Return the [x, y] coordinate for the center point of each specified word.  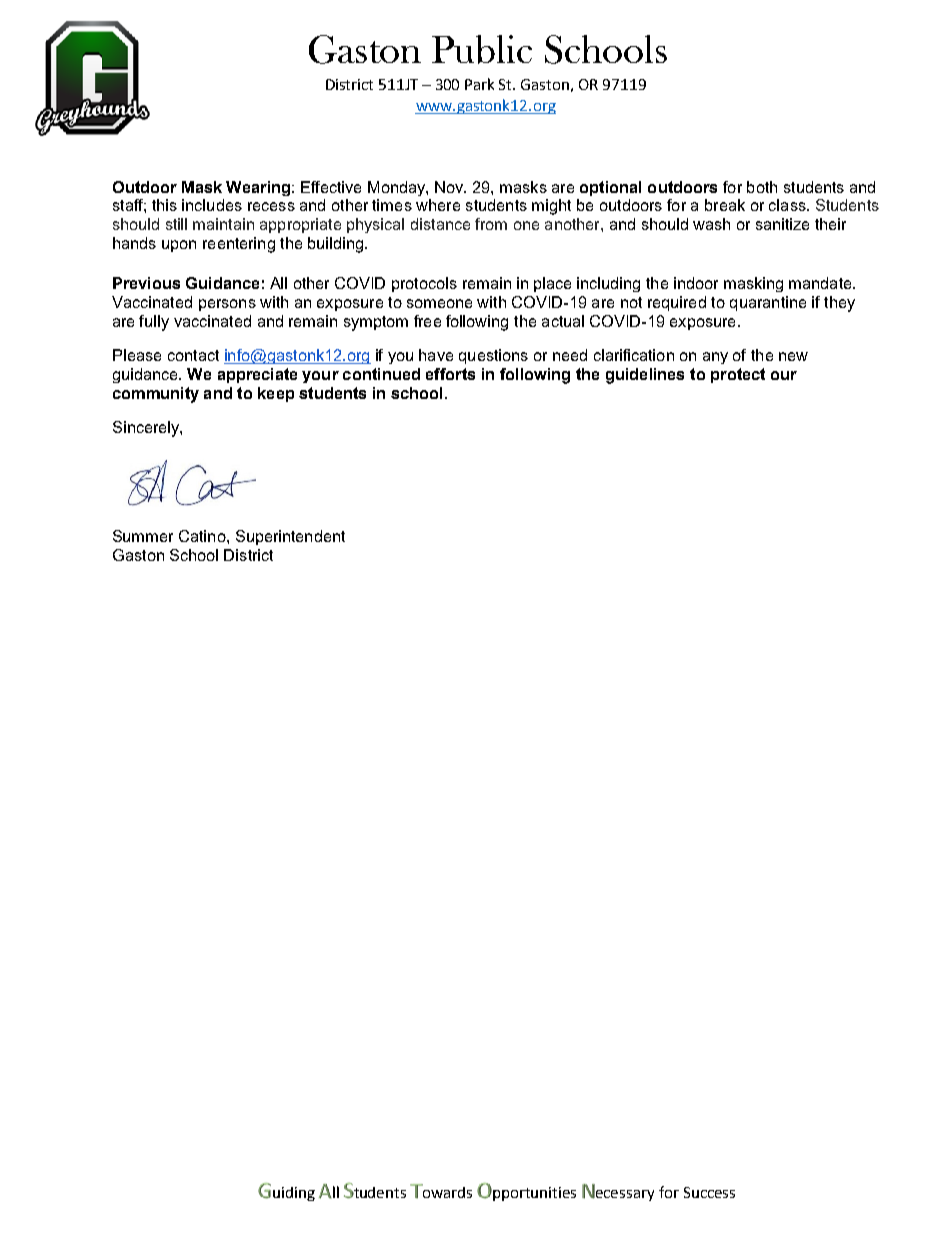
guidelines [645, 376]
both [762, 187]
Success [709, 1192]
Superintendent [290, 537]
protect [738, 375]
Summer [143, 536]
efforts [450, 374]
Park [479, 84]
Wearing [258, 188]
